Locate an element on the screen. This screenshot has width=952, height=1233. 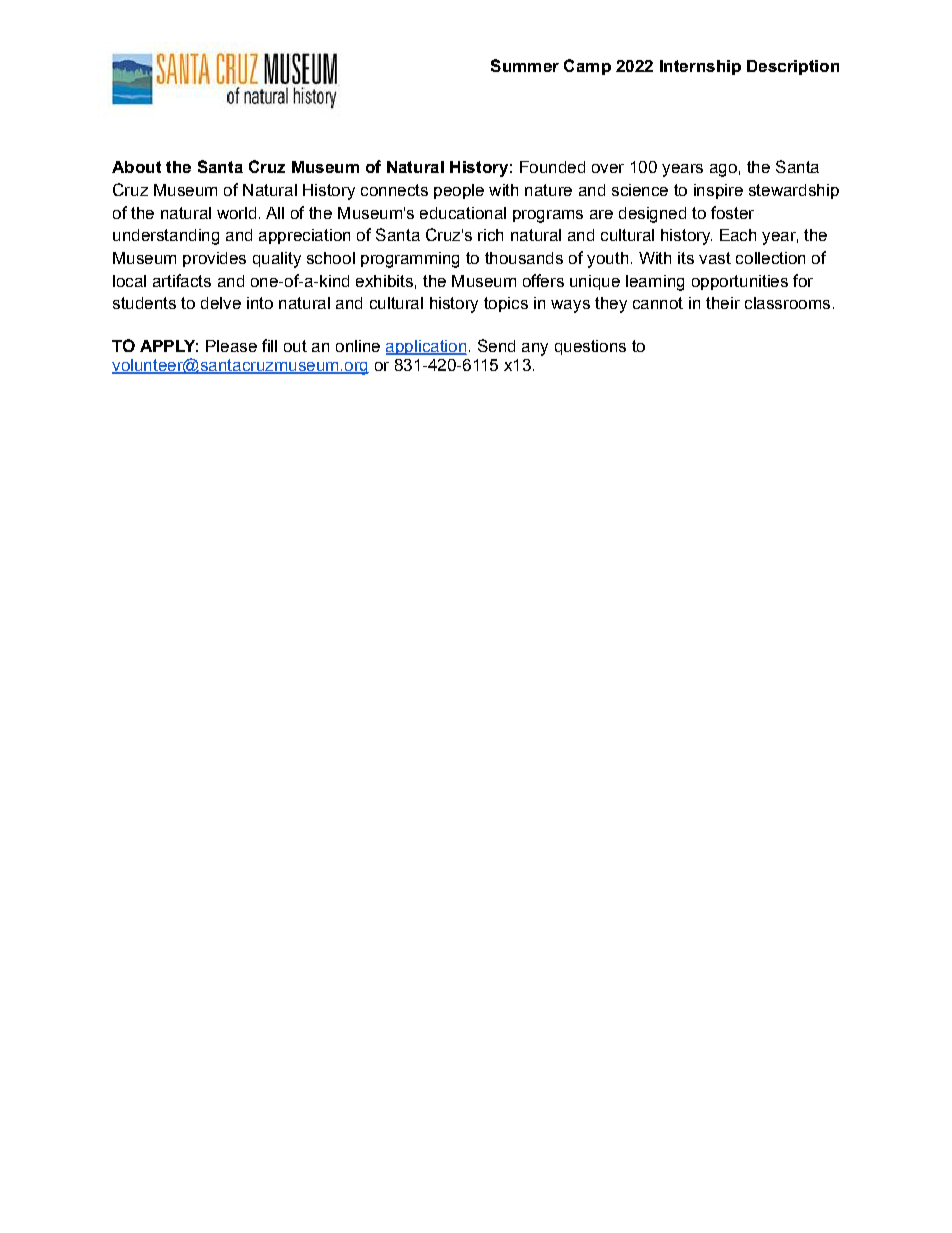
Camp is located at coordinates (587, 67).
